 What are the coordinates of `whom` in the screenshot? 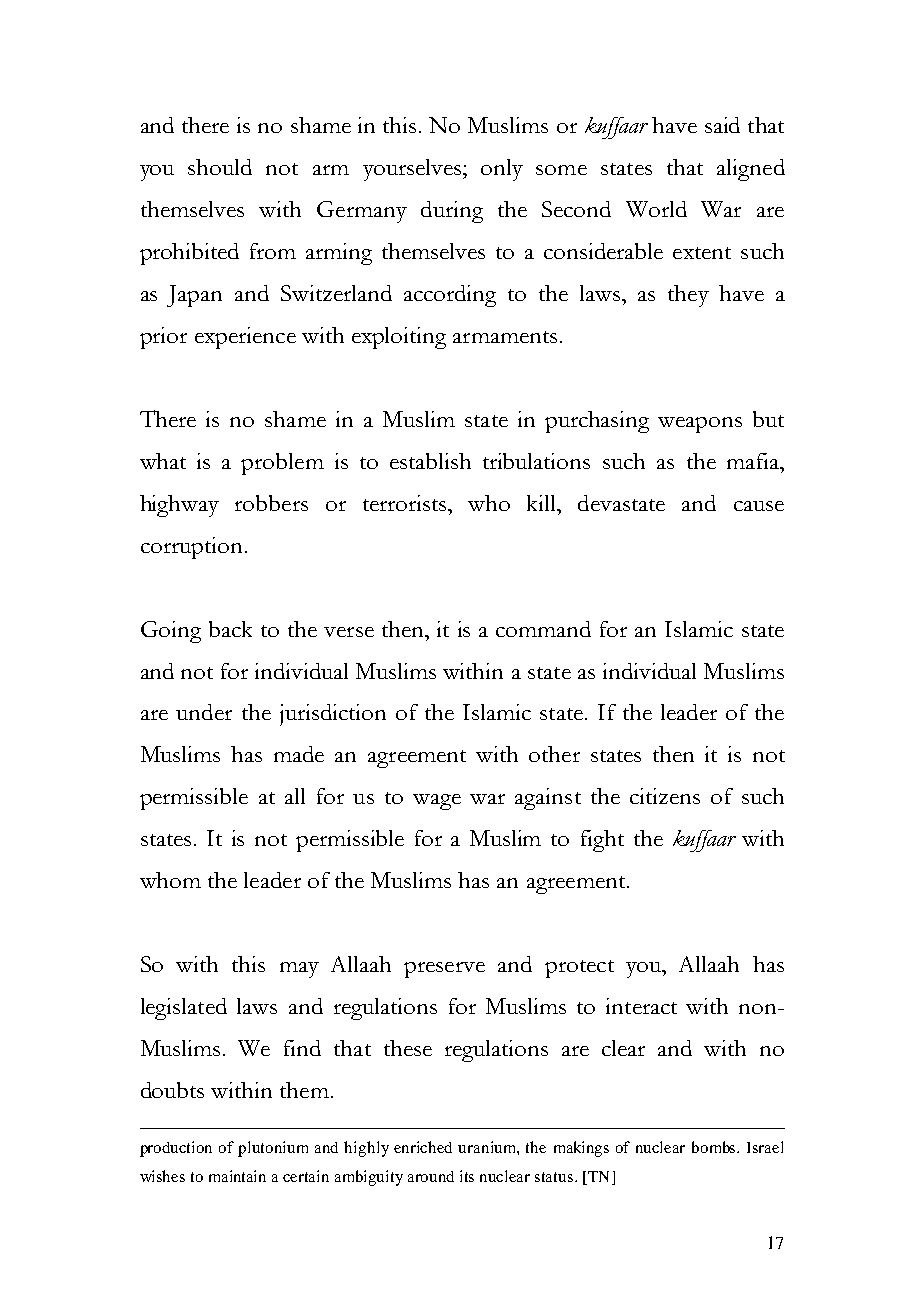 It's located at (170, 880).
